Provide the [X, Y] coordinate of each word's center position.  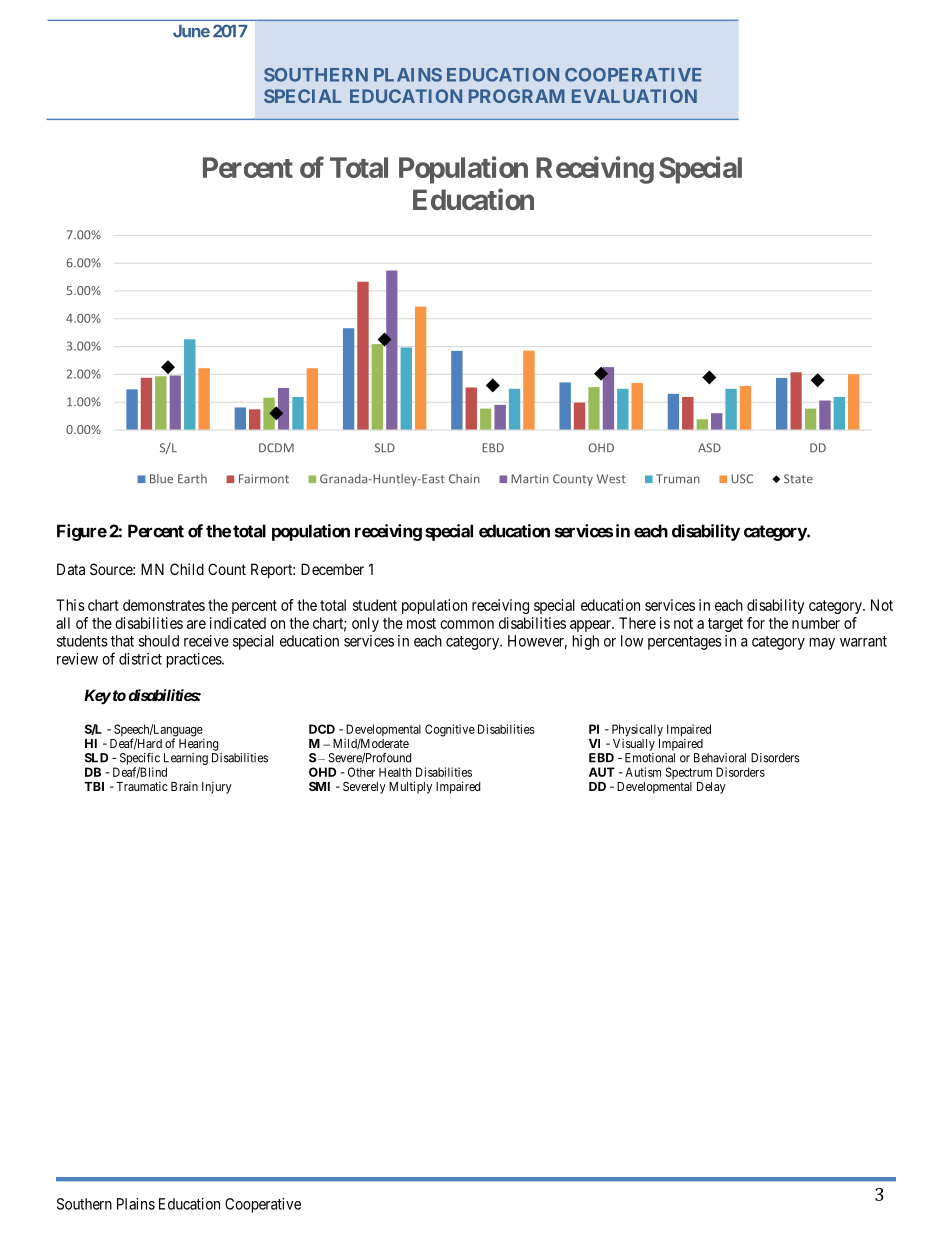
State [798, 479]
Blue [161, 479]
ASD [709, 448]
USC [742, 479]
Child [187, 569]
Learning [186, 760]
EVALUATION [634, 96]
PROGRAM [517, 96]
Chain [464, 479]
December [332, 569]
